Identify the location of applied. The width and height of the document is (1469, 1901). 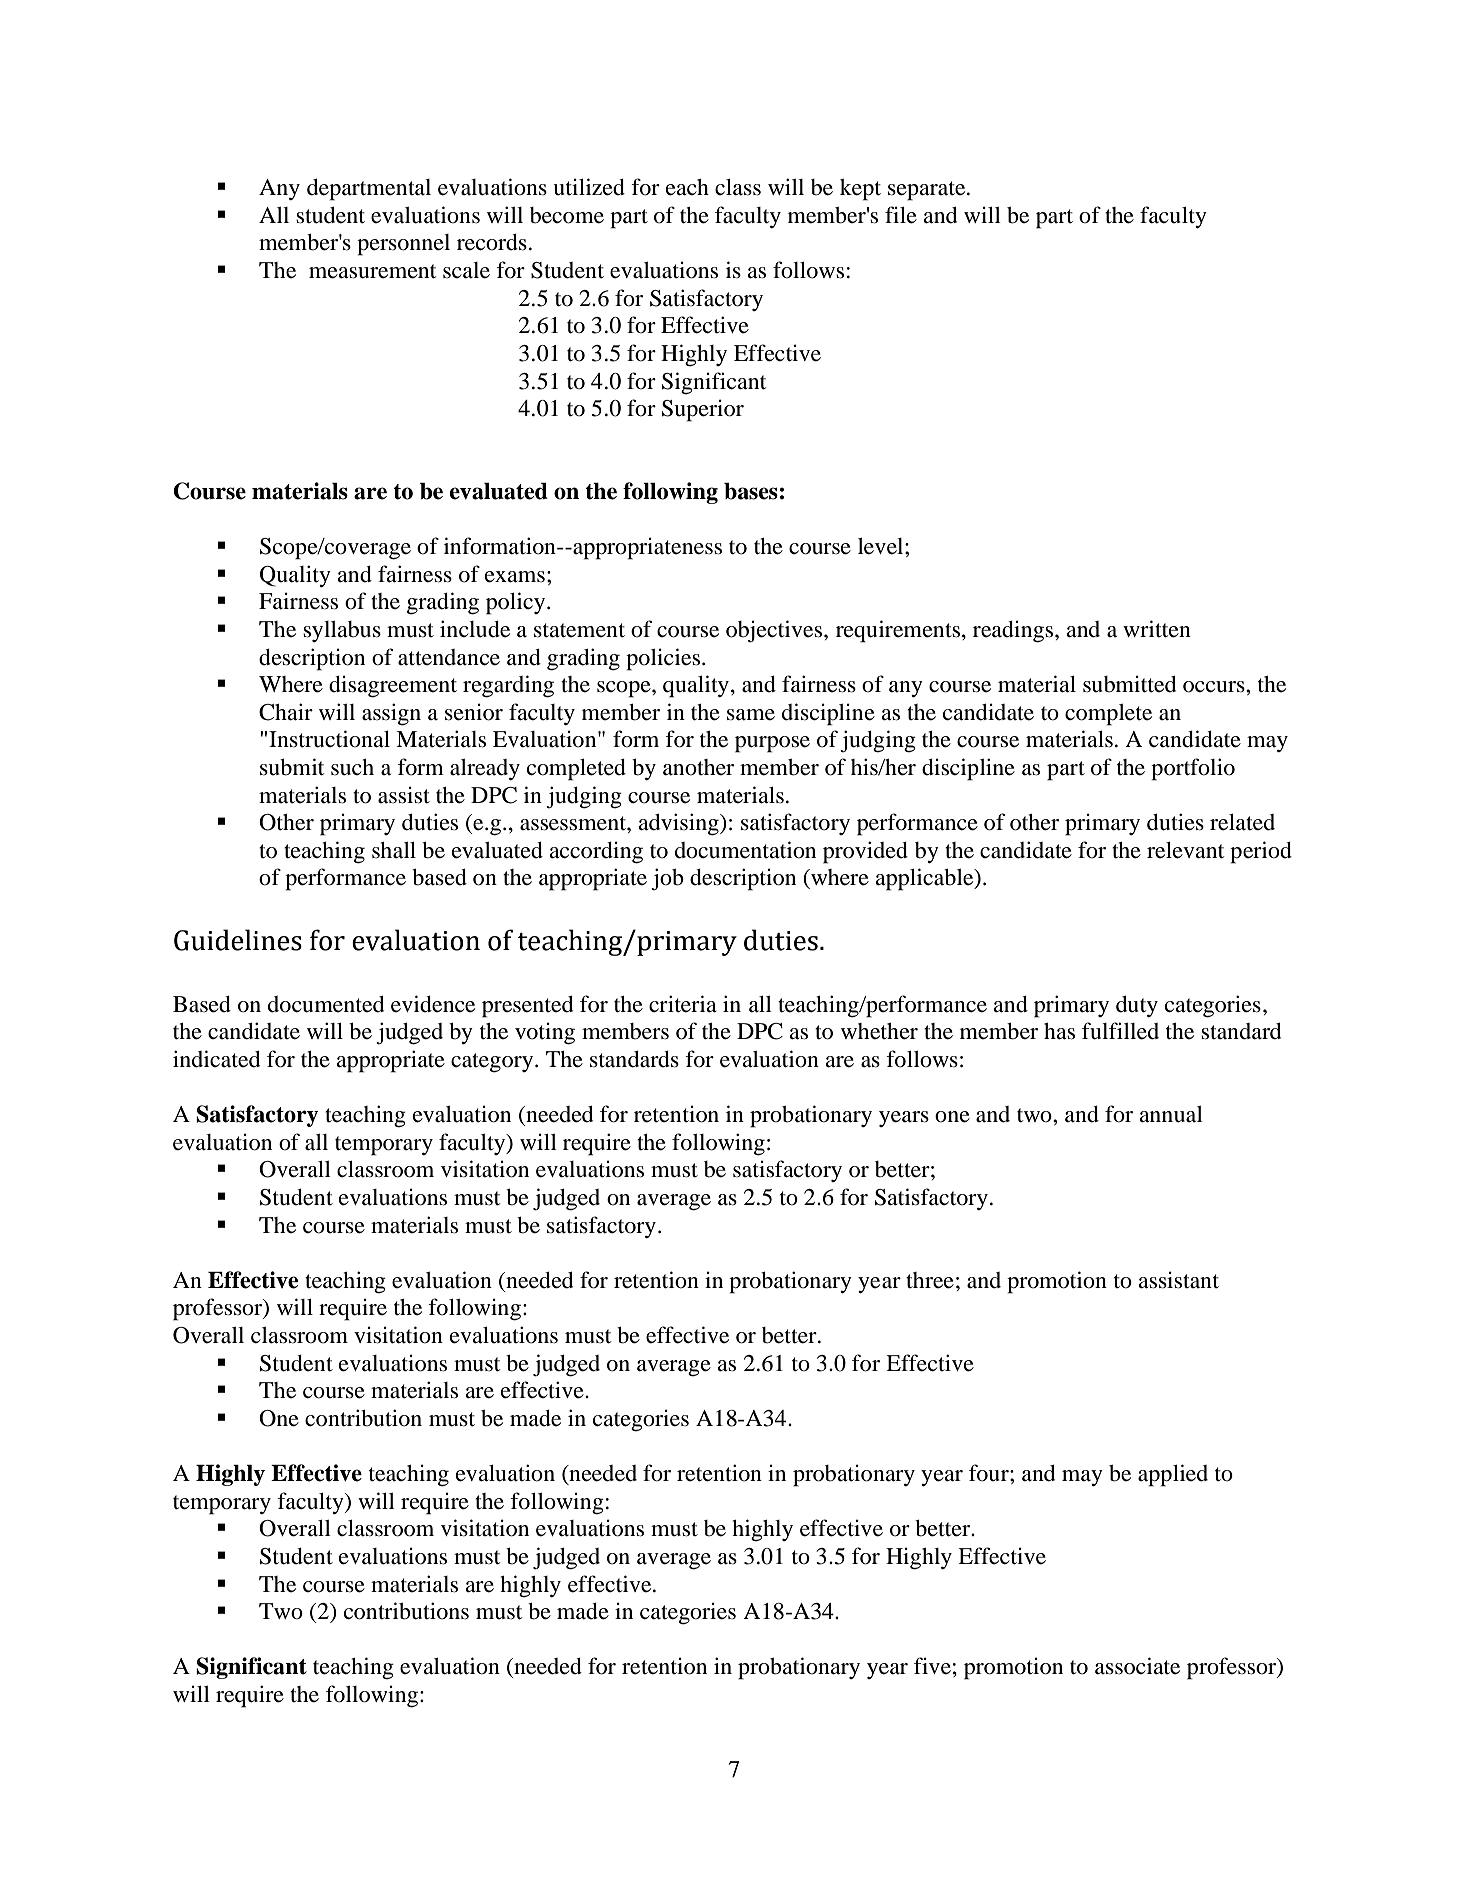
(1173, 1475).
